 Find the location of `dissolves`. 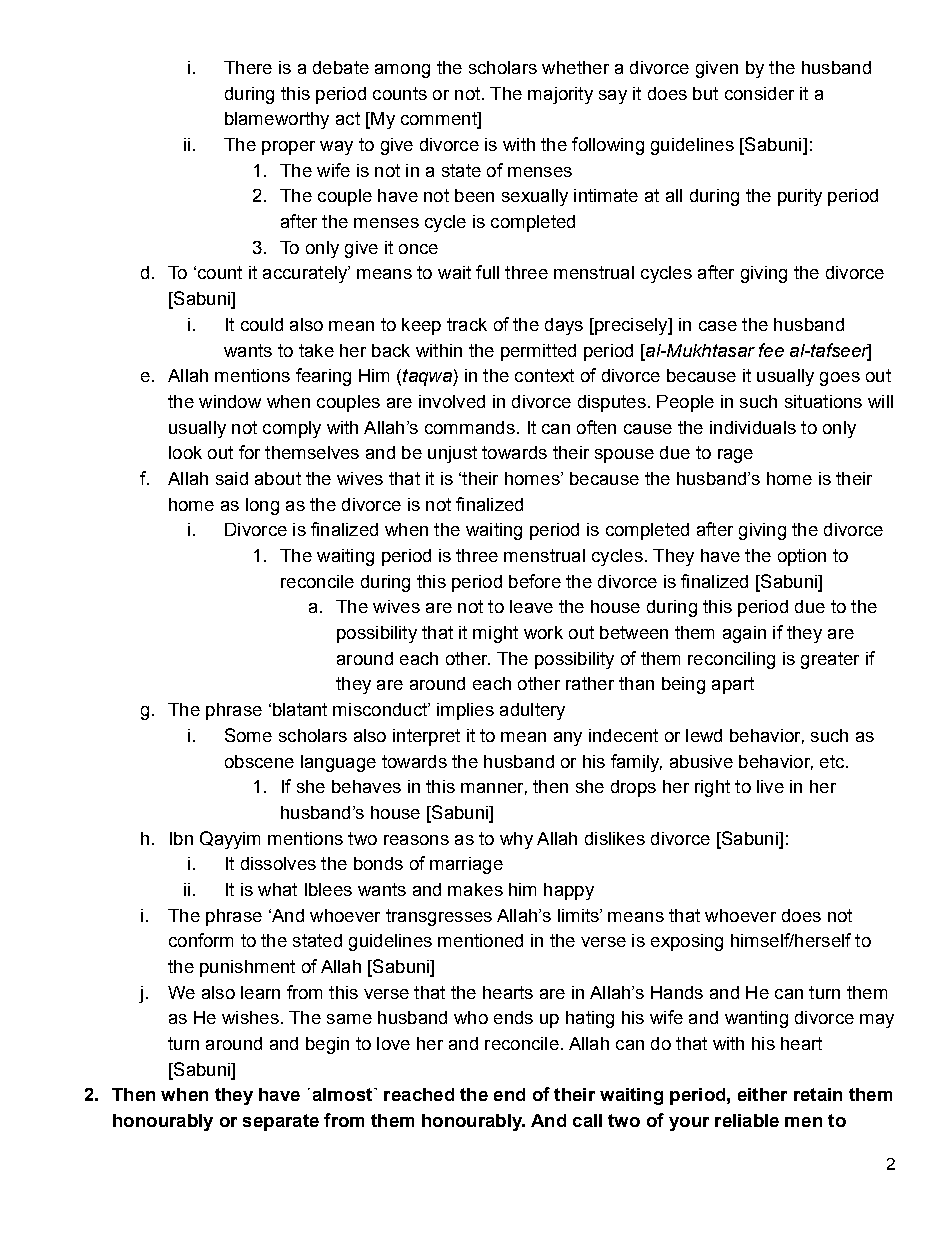

dissolves is located at coordinates (278, 863).
